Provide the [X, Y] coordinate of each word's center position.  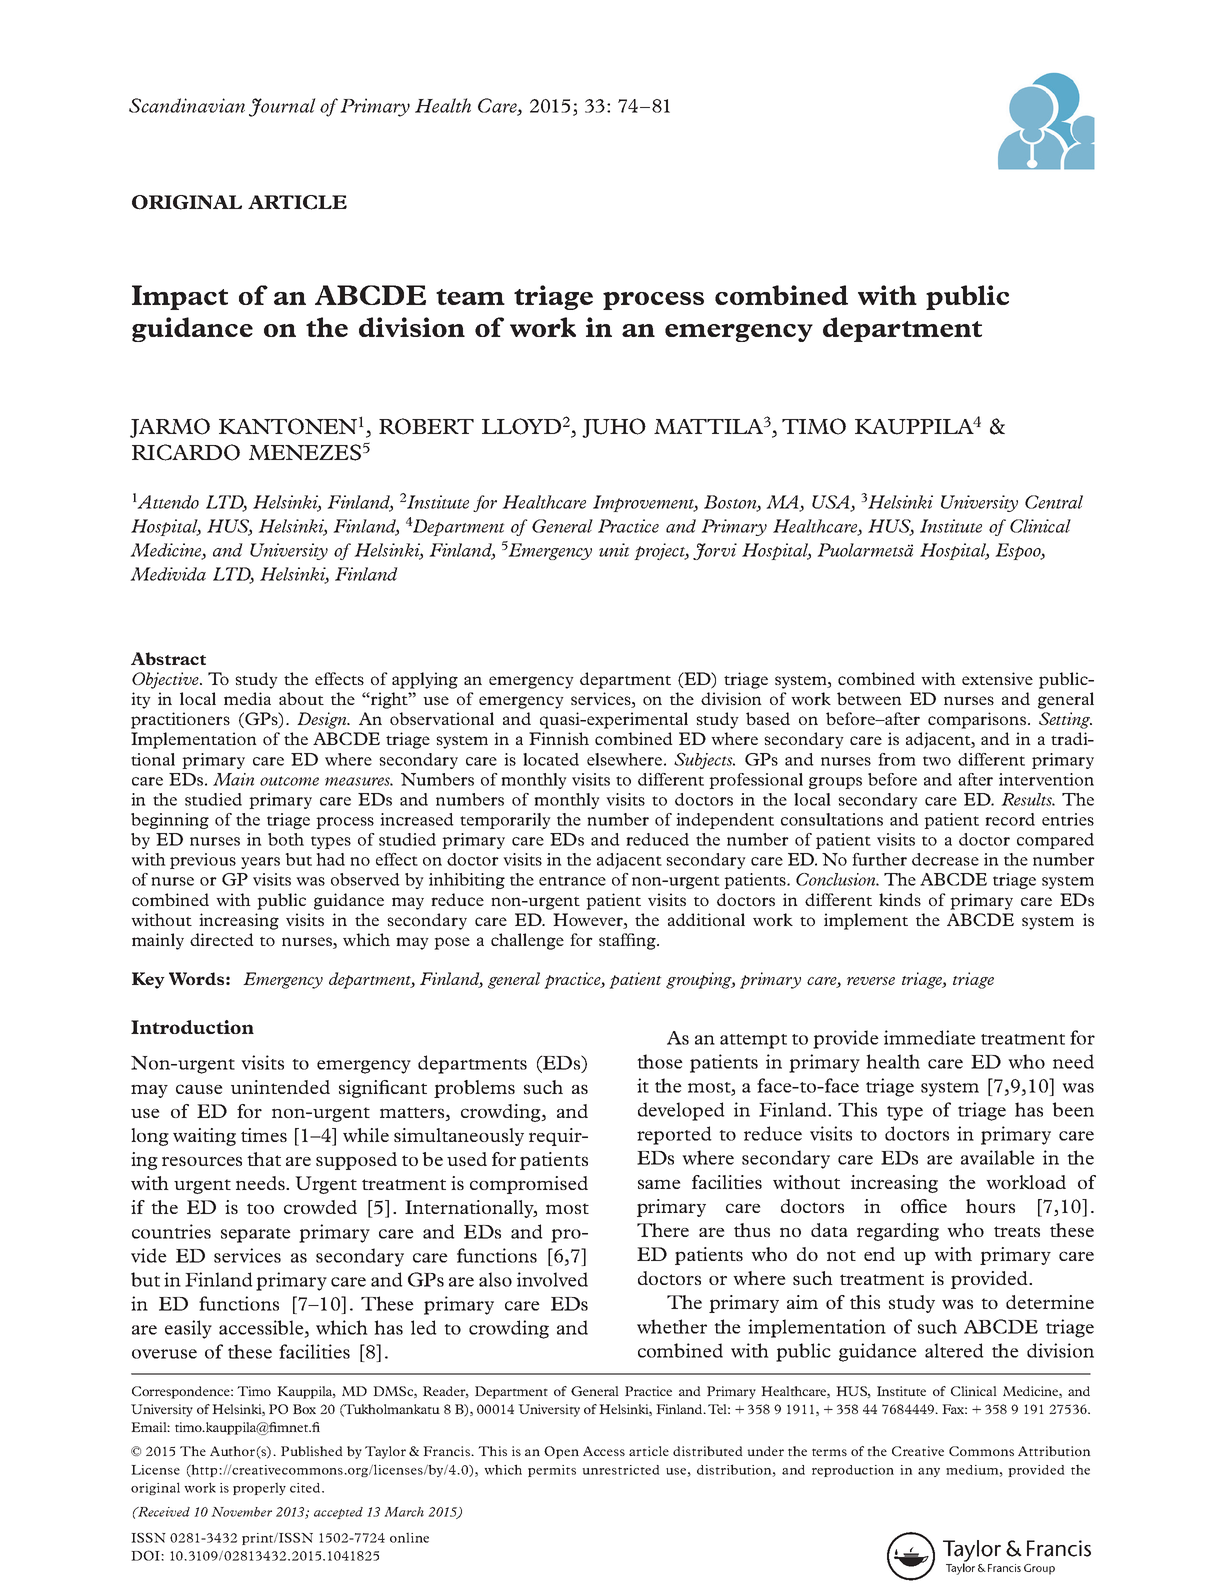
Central [1054, 502]
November [241, 1512]
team [470, 297]
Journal [282, 107]
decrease [945, 859]
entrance [572, 881]
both [286, 839]
